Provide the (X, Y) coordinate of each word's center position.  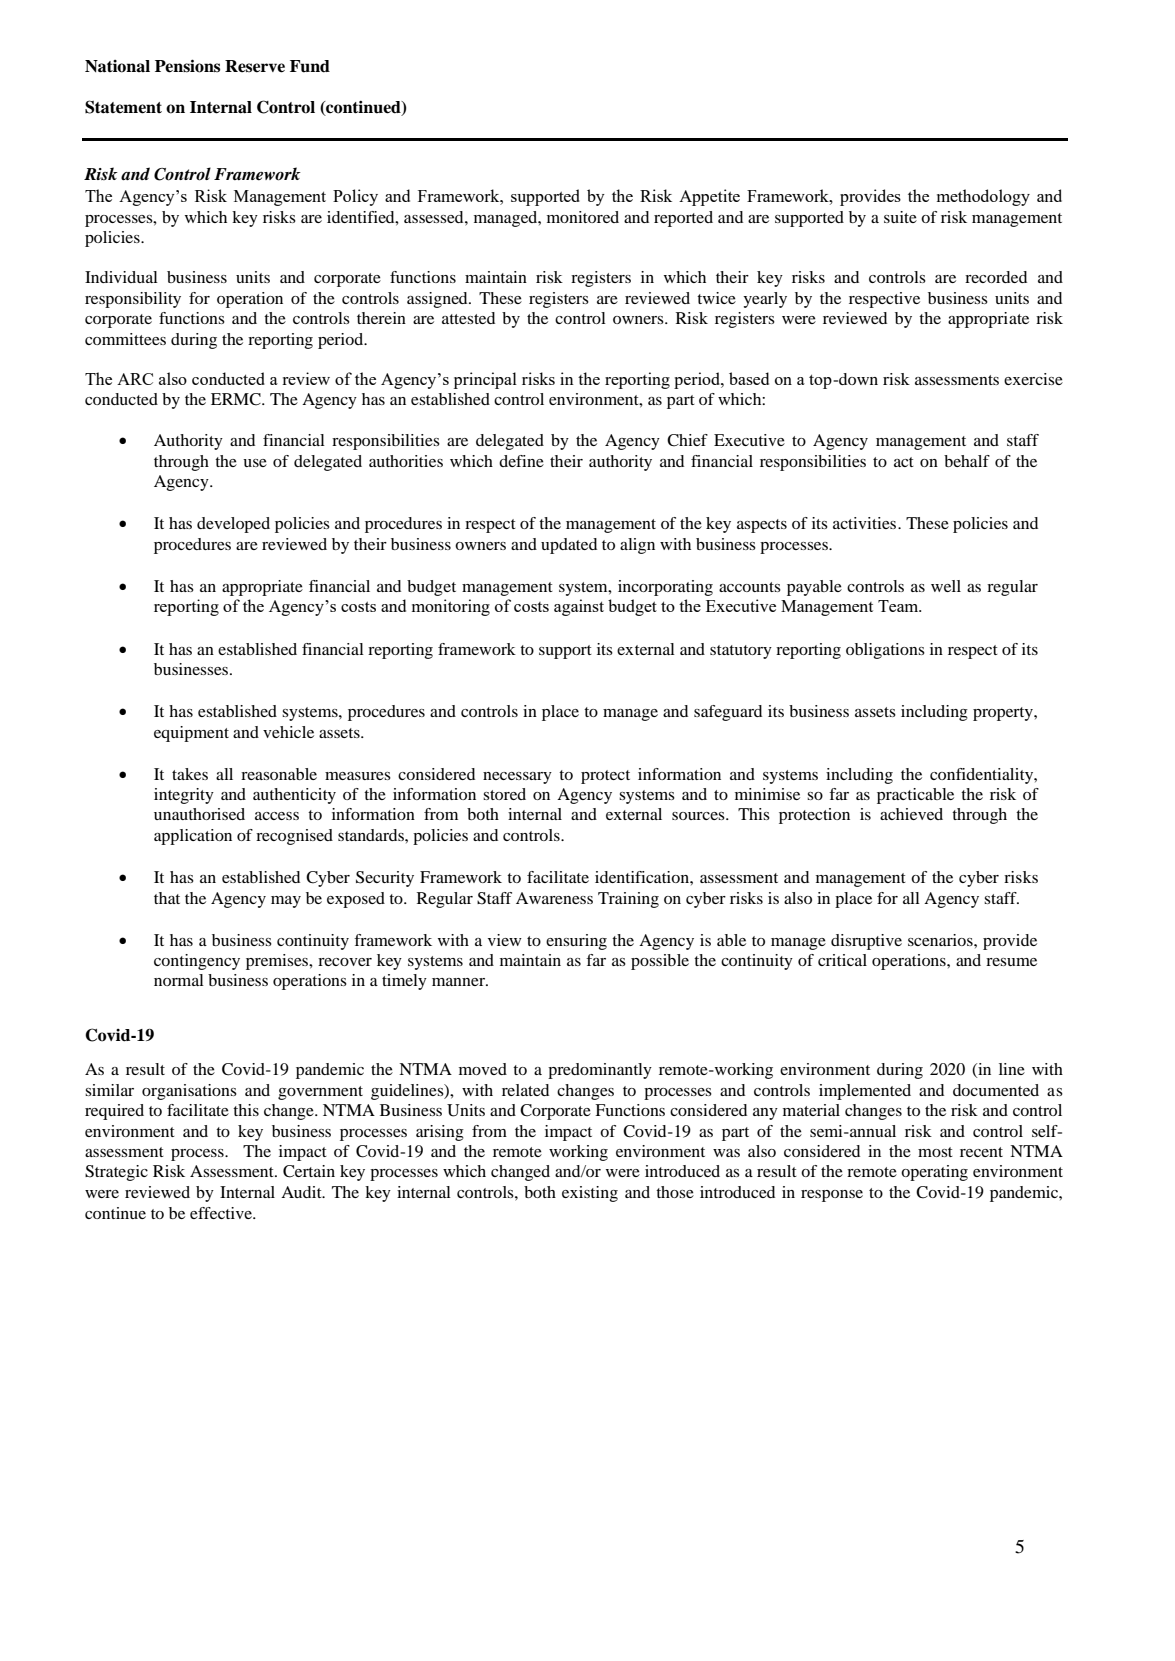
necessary (517, 778)
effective (222, 1213)
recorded (996, 277)
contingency (197, 962)
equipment (191, 734)
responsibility (133, 300)
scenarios (941, 940)
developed (233, 525)
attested (468, 318)
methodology (983, 197)
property (1004, 714)
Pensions (187, 66)
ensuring (576, 942)
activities (866, 523)
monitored (583, 217)
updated (569, 546)
